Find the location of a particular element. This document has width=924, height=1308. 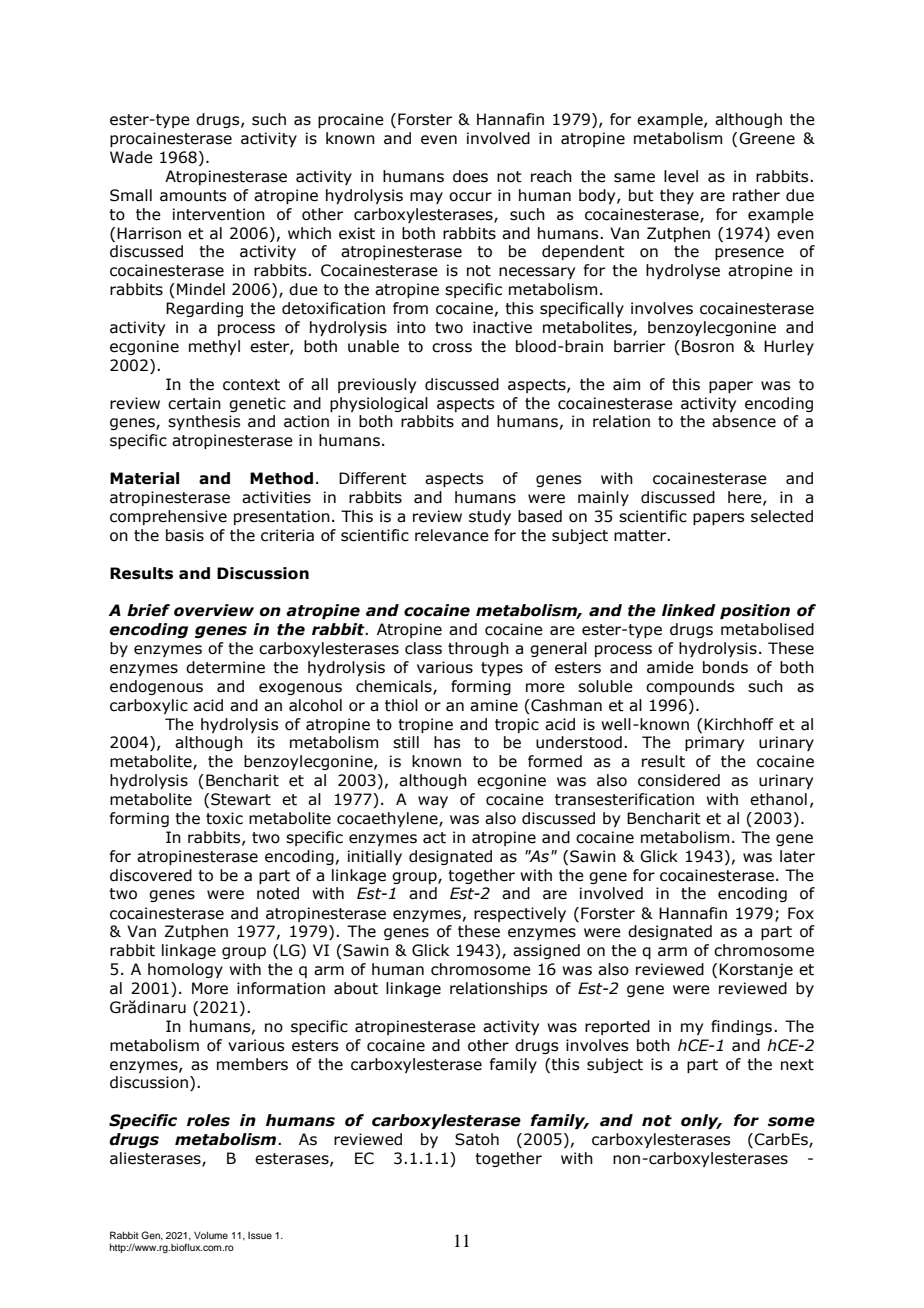

Fox is located at coordinates (801, 913).
